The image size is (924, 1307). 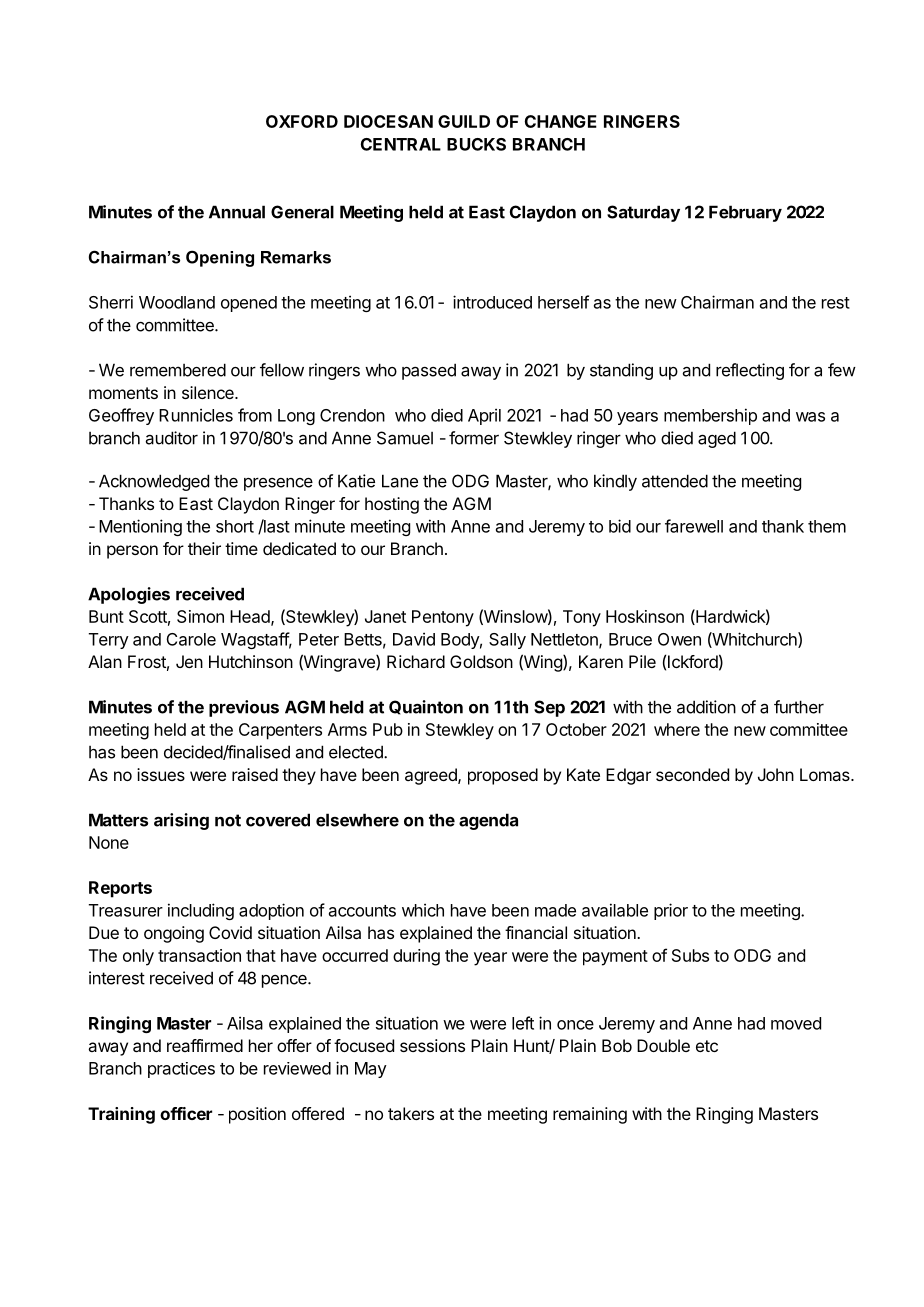 I want to click on BUCKS, so click(x=476, y=144).
